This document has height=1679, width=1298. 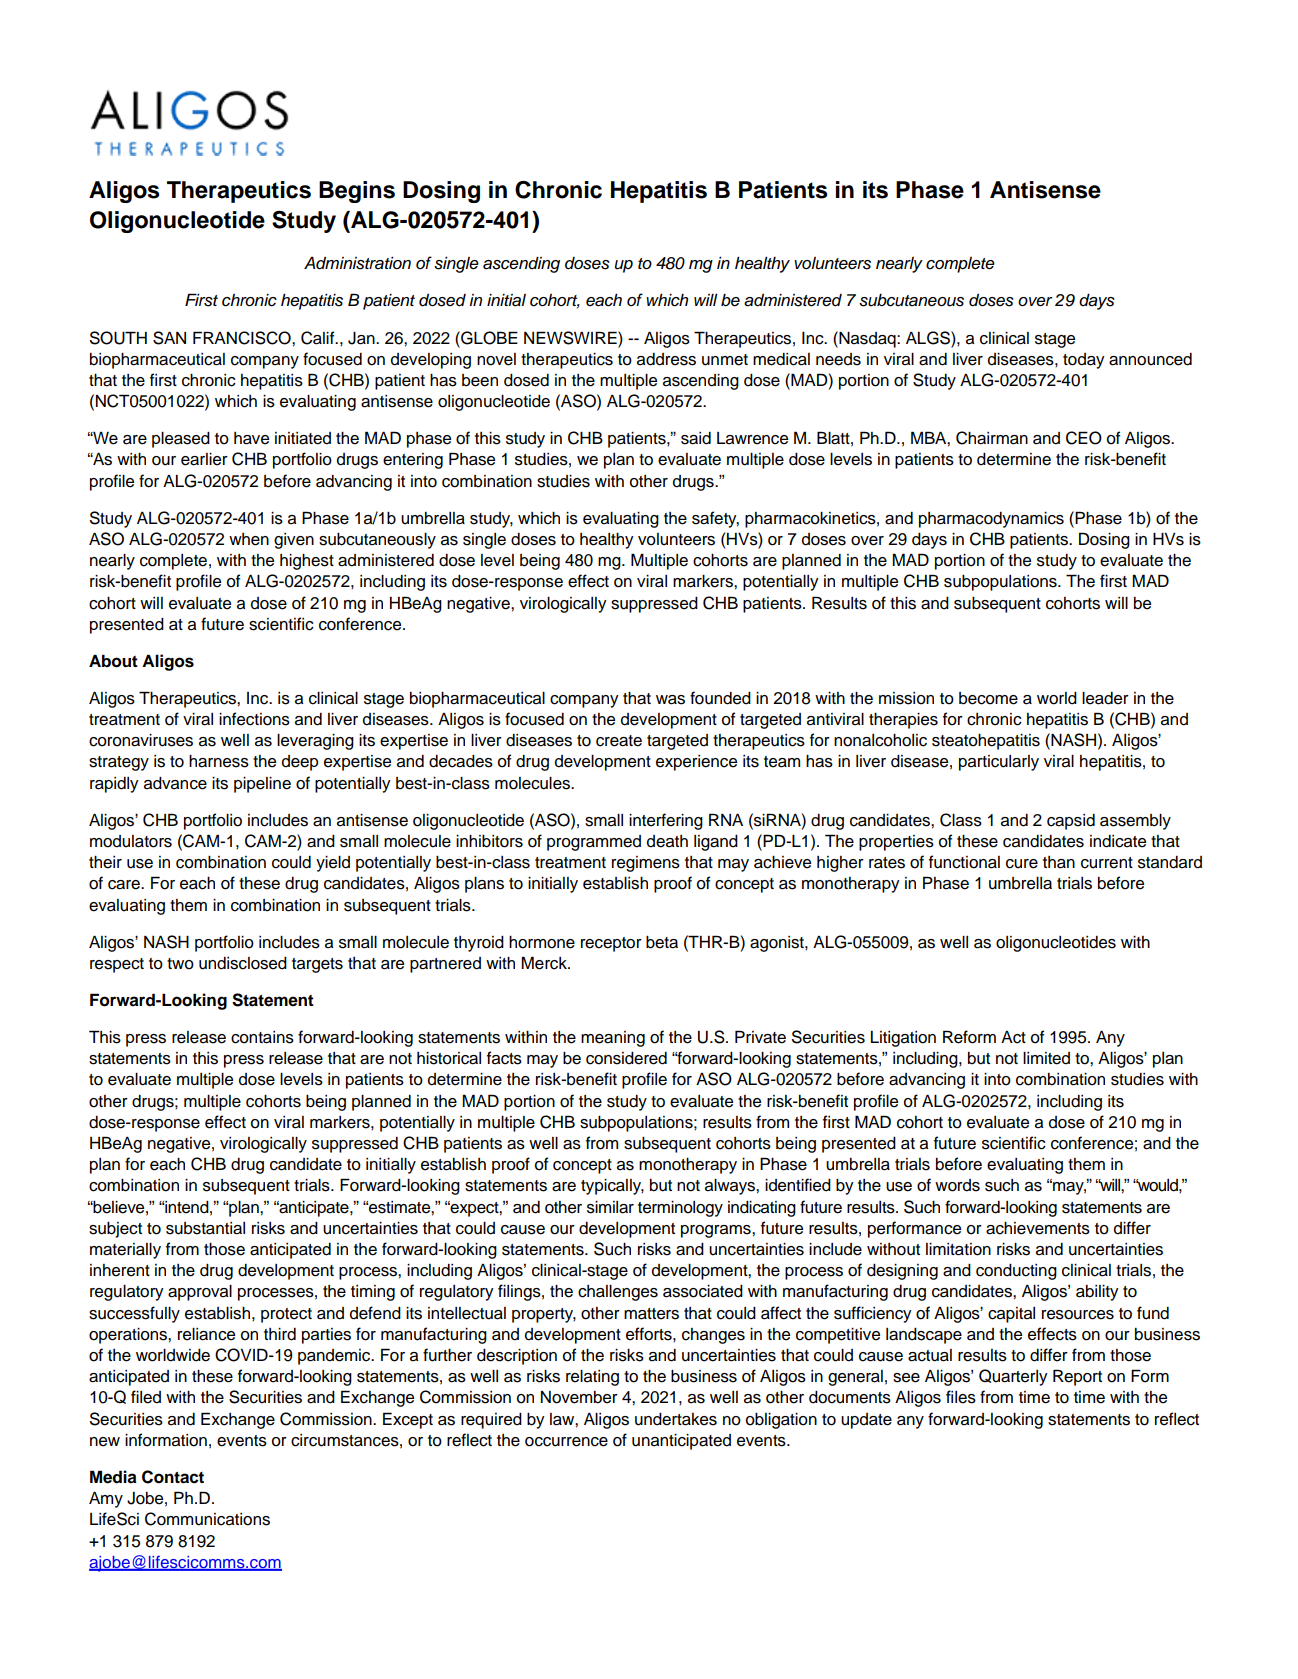 What do you see at coordinates (357, 263) in the document?
I see `Administration` at bounding box center [357, 263].
